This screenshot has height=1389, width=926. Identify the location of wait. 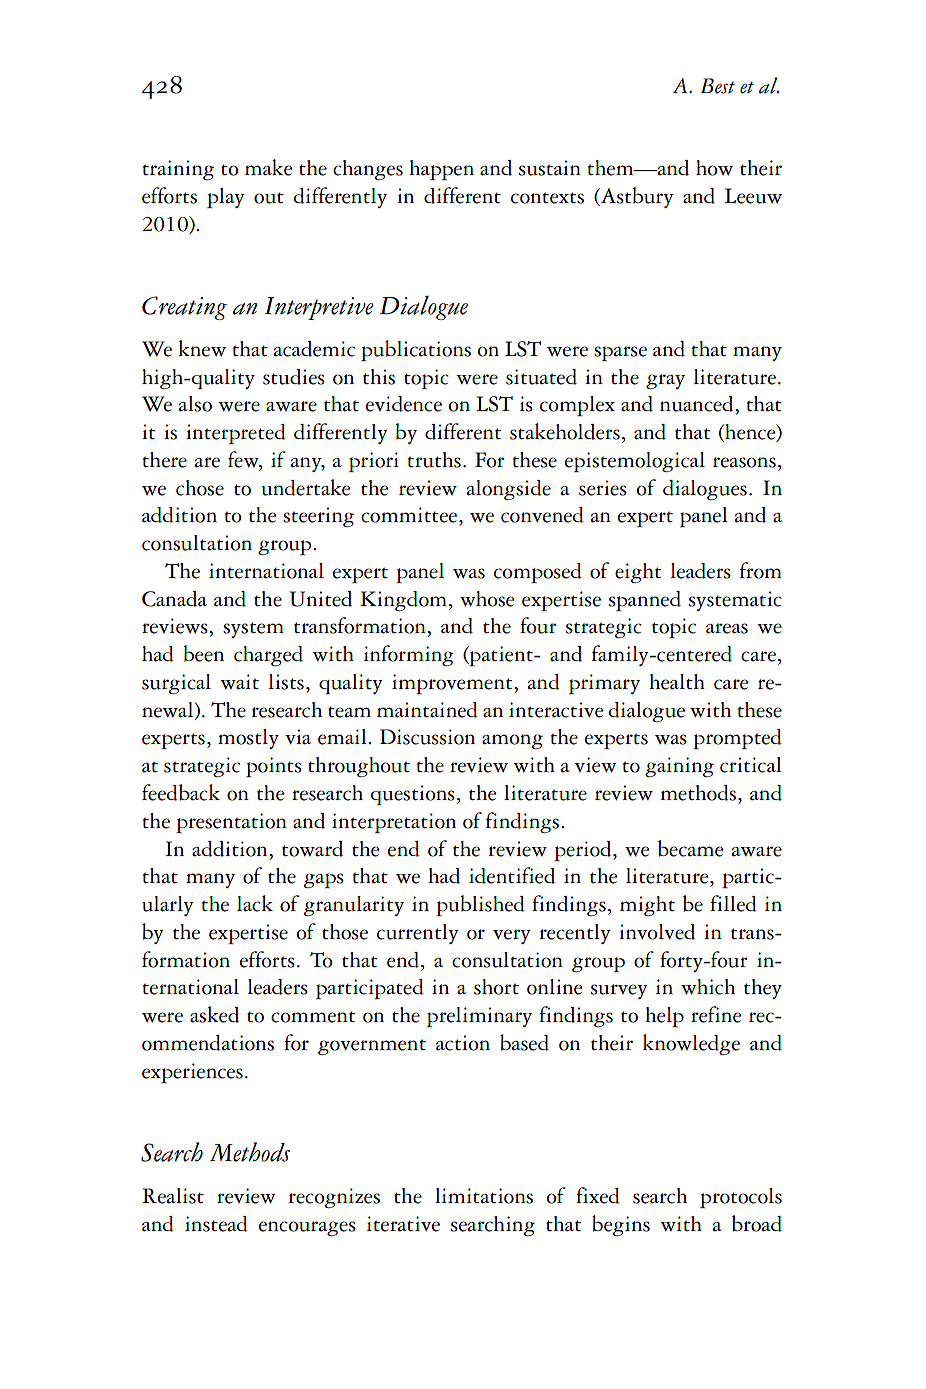
(239, 682).
